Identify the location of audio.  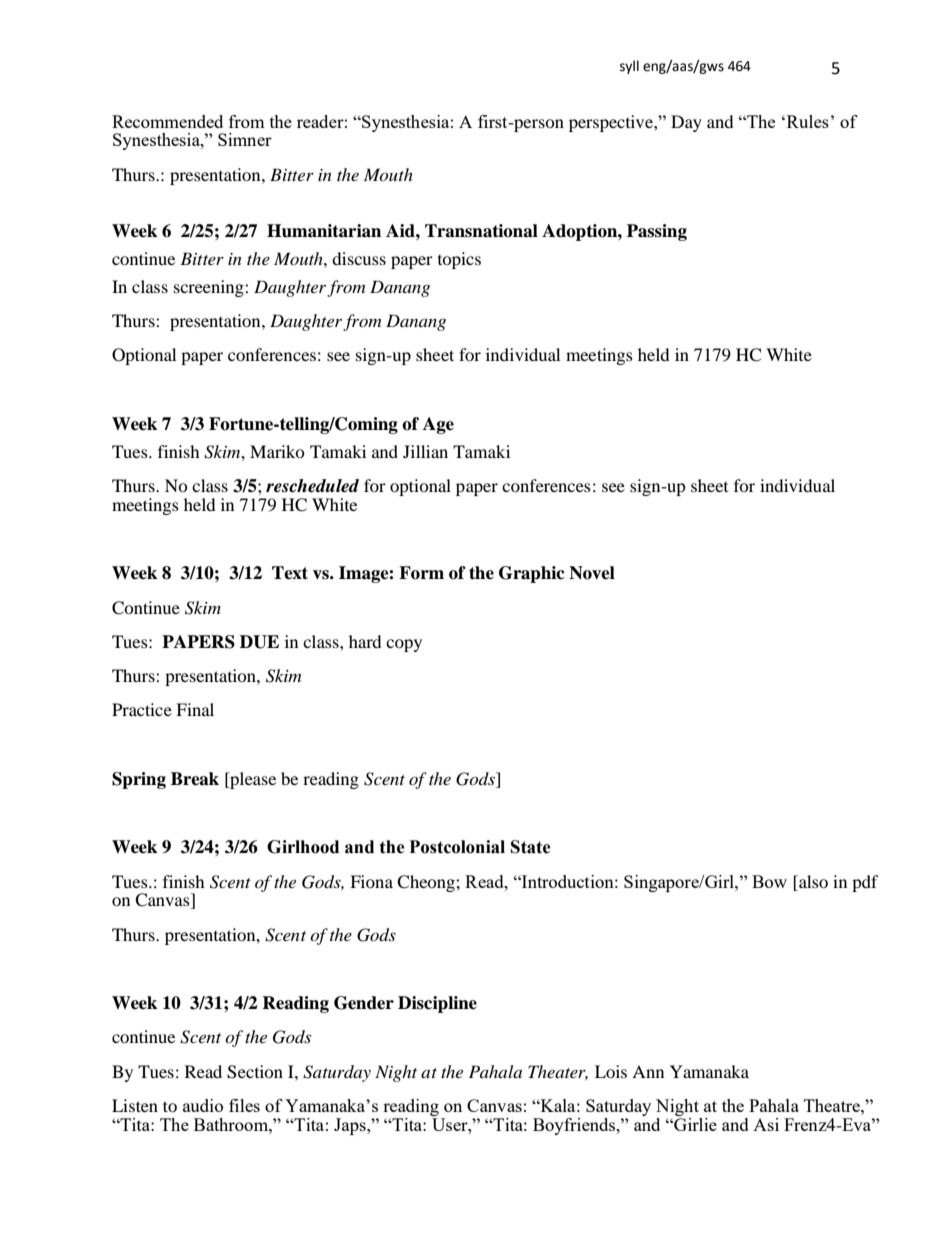
(203, 1105).
